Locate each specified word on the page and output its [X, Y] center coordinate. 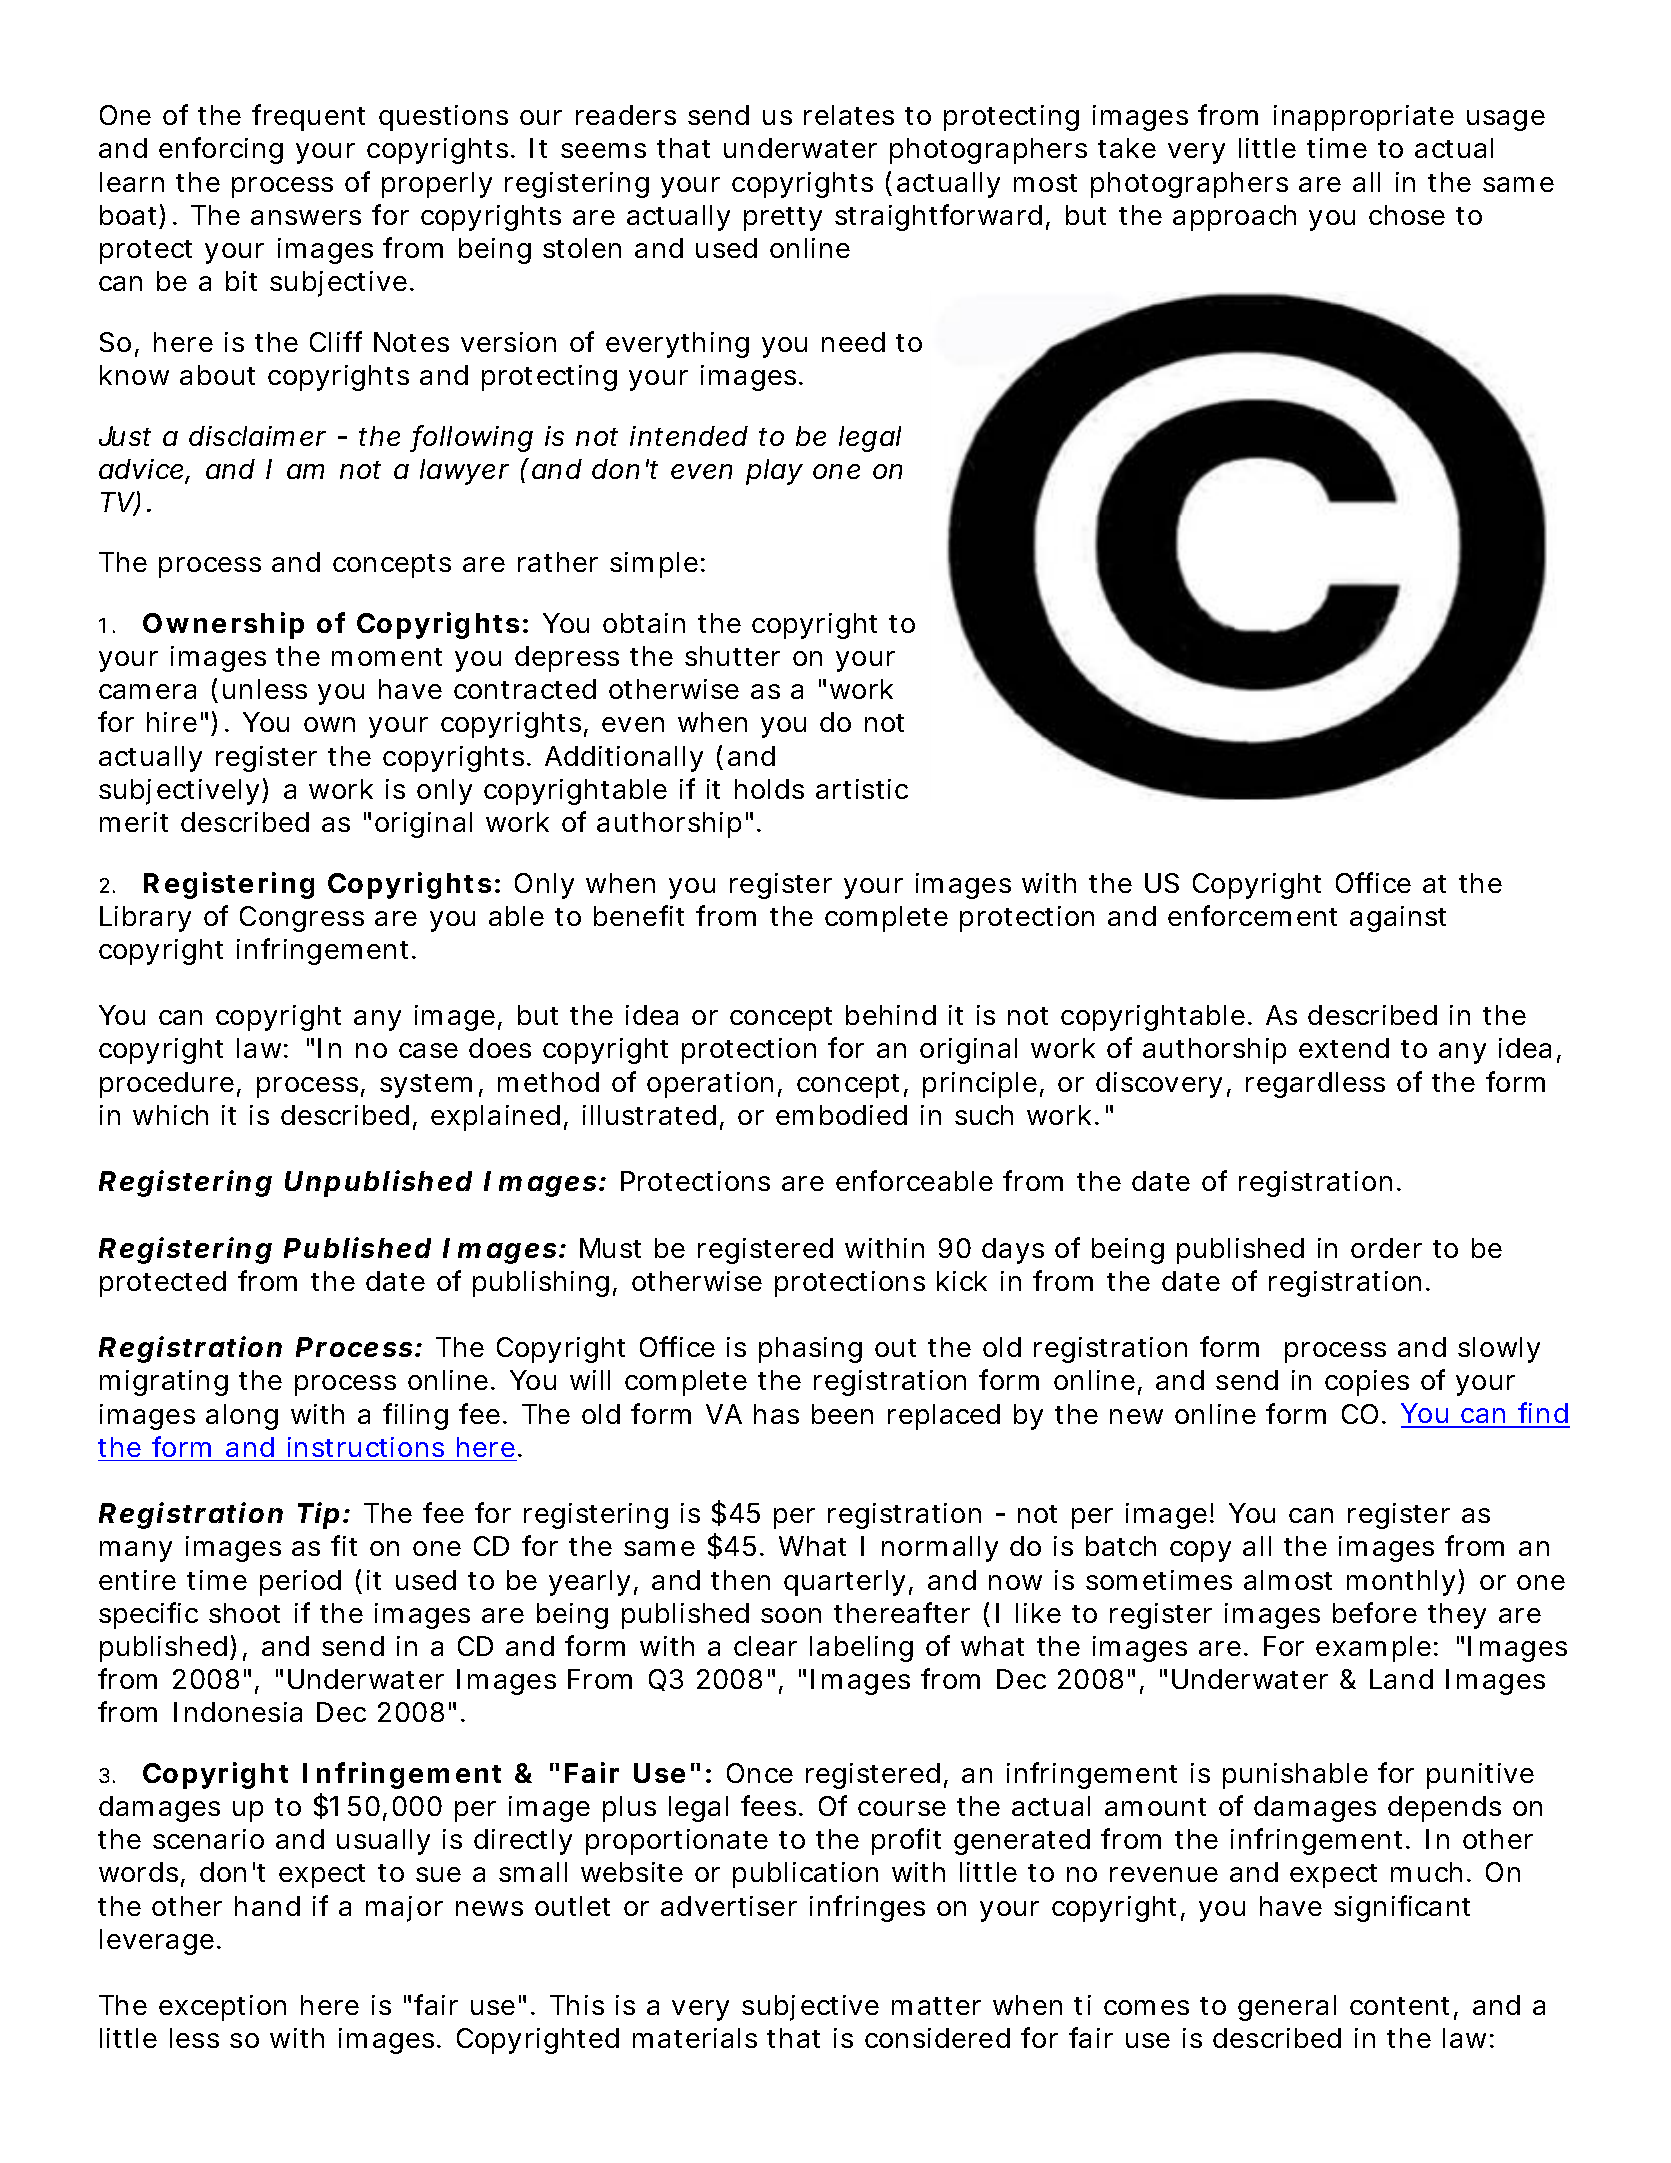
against [1398, 919]
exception [222, 2008]
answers [306, 217]
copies [1367, 1383]
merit [134, 822]
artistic [862, 789]
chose [1407, 215]
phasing [810, 1350]
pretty [783, 219]
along [242, 1417]
